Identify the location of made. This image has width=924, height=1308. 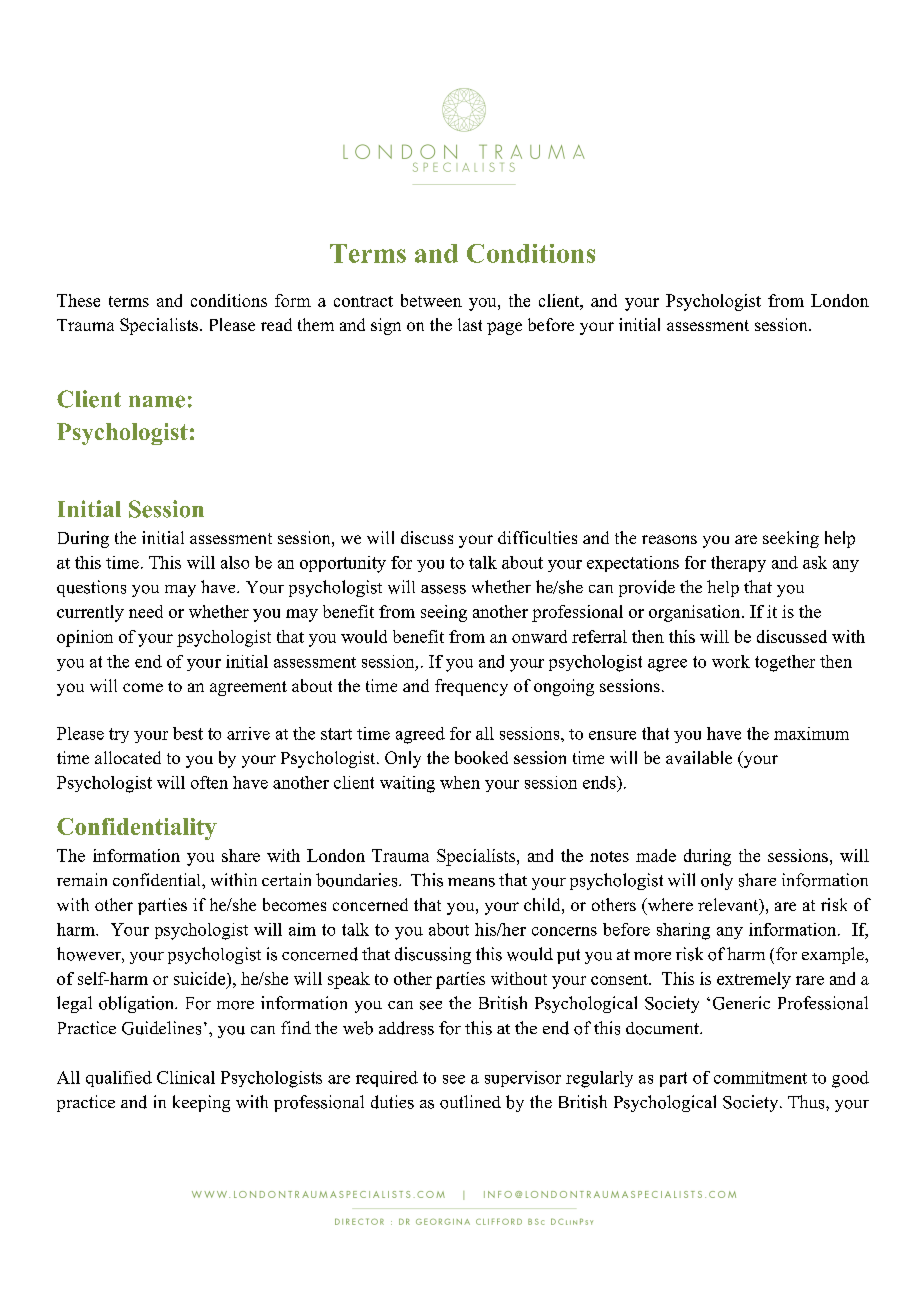
(656, 855).
